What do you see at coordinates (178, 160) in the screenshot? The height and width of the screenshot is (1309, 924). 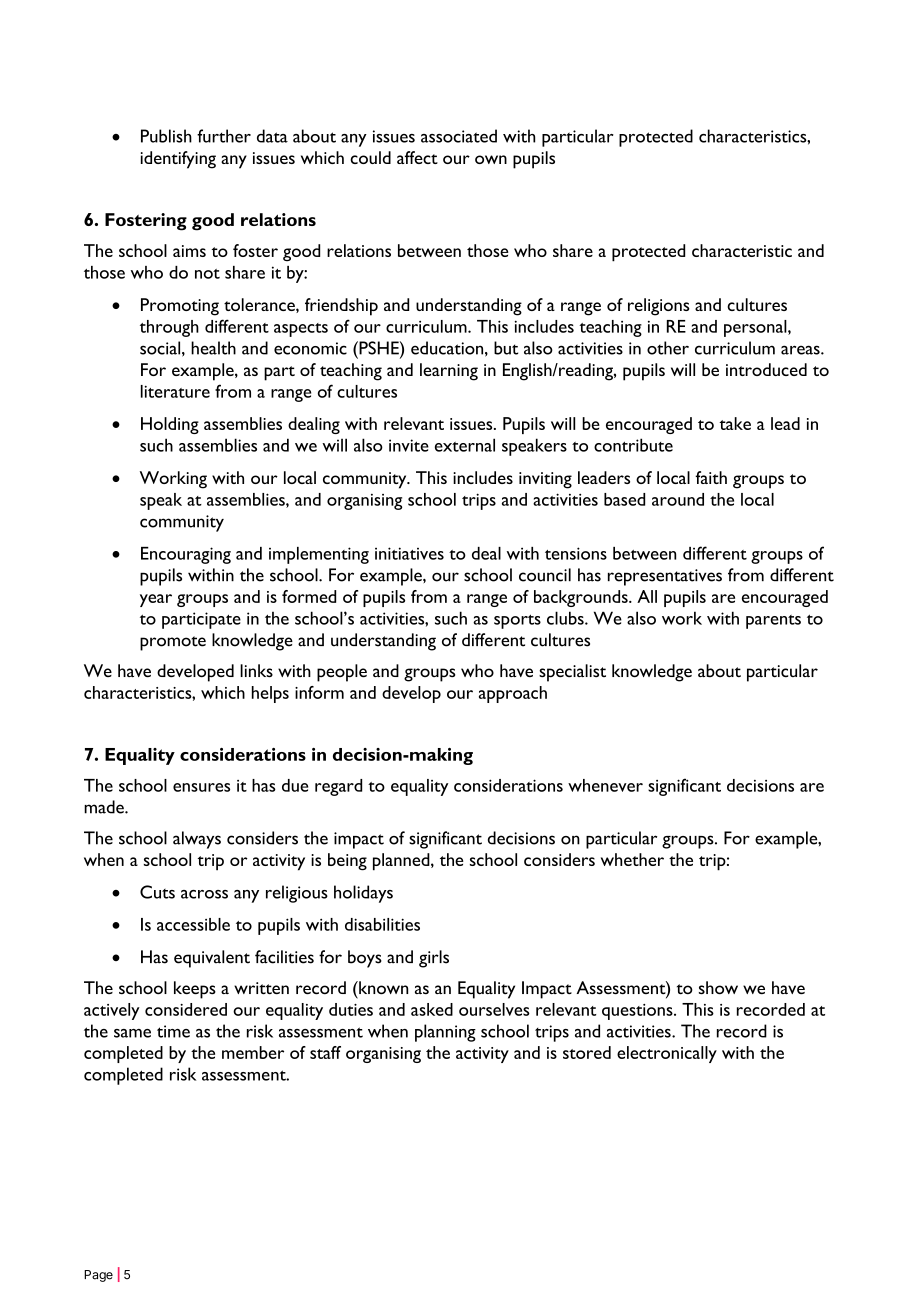 I see `identifying` at bounding box center [178, 160].
